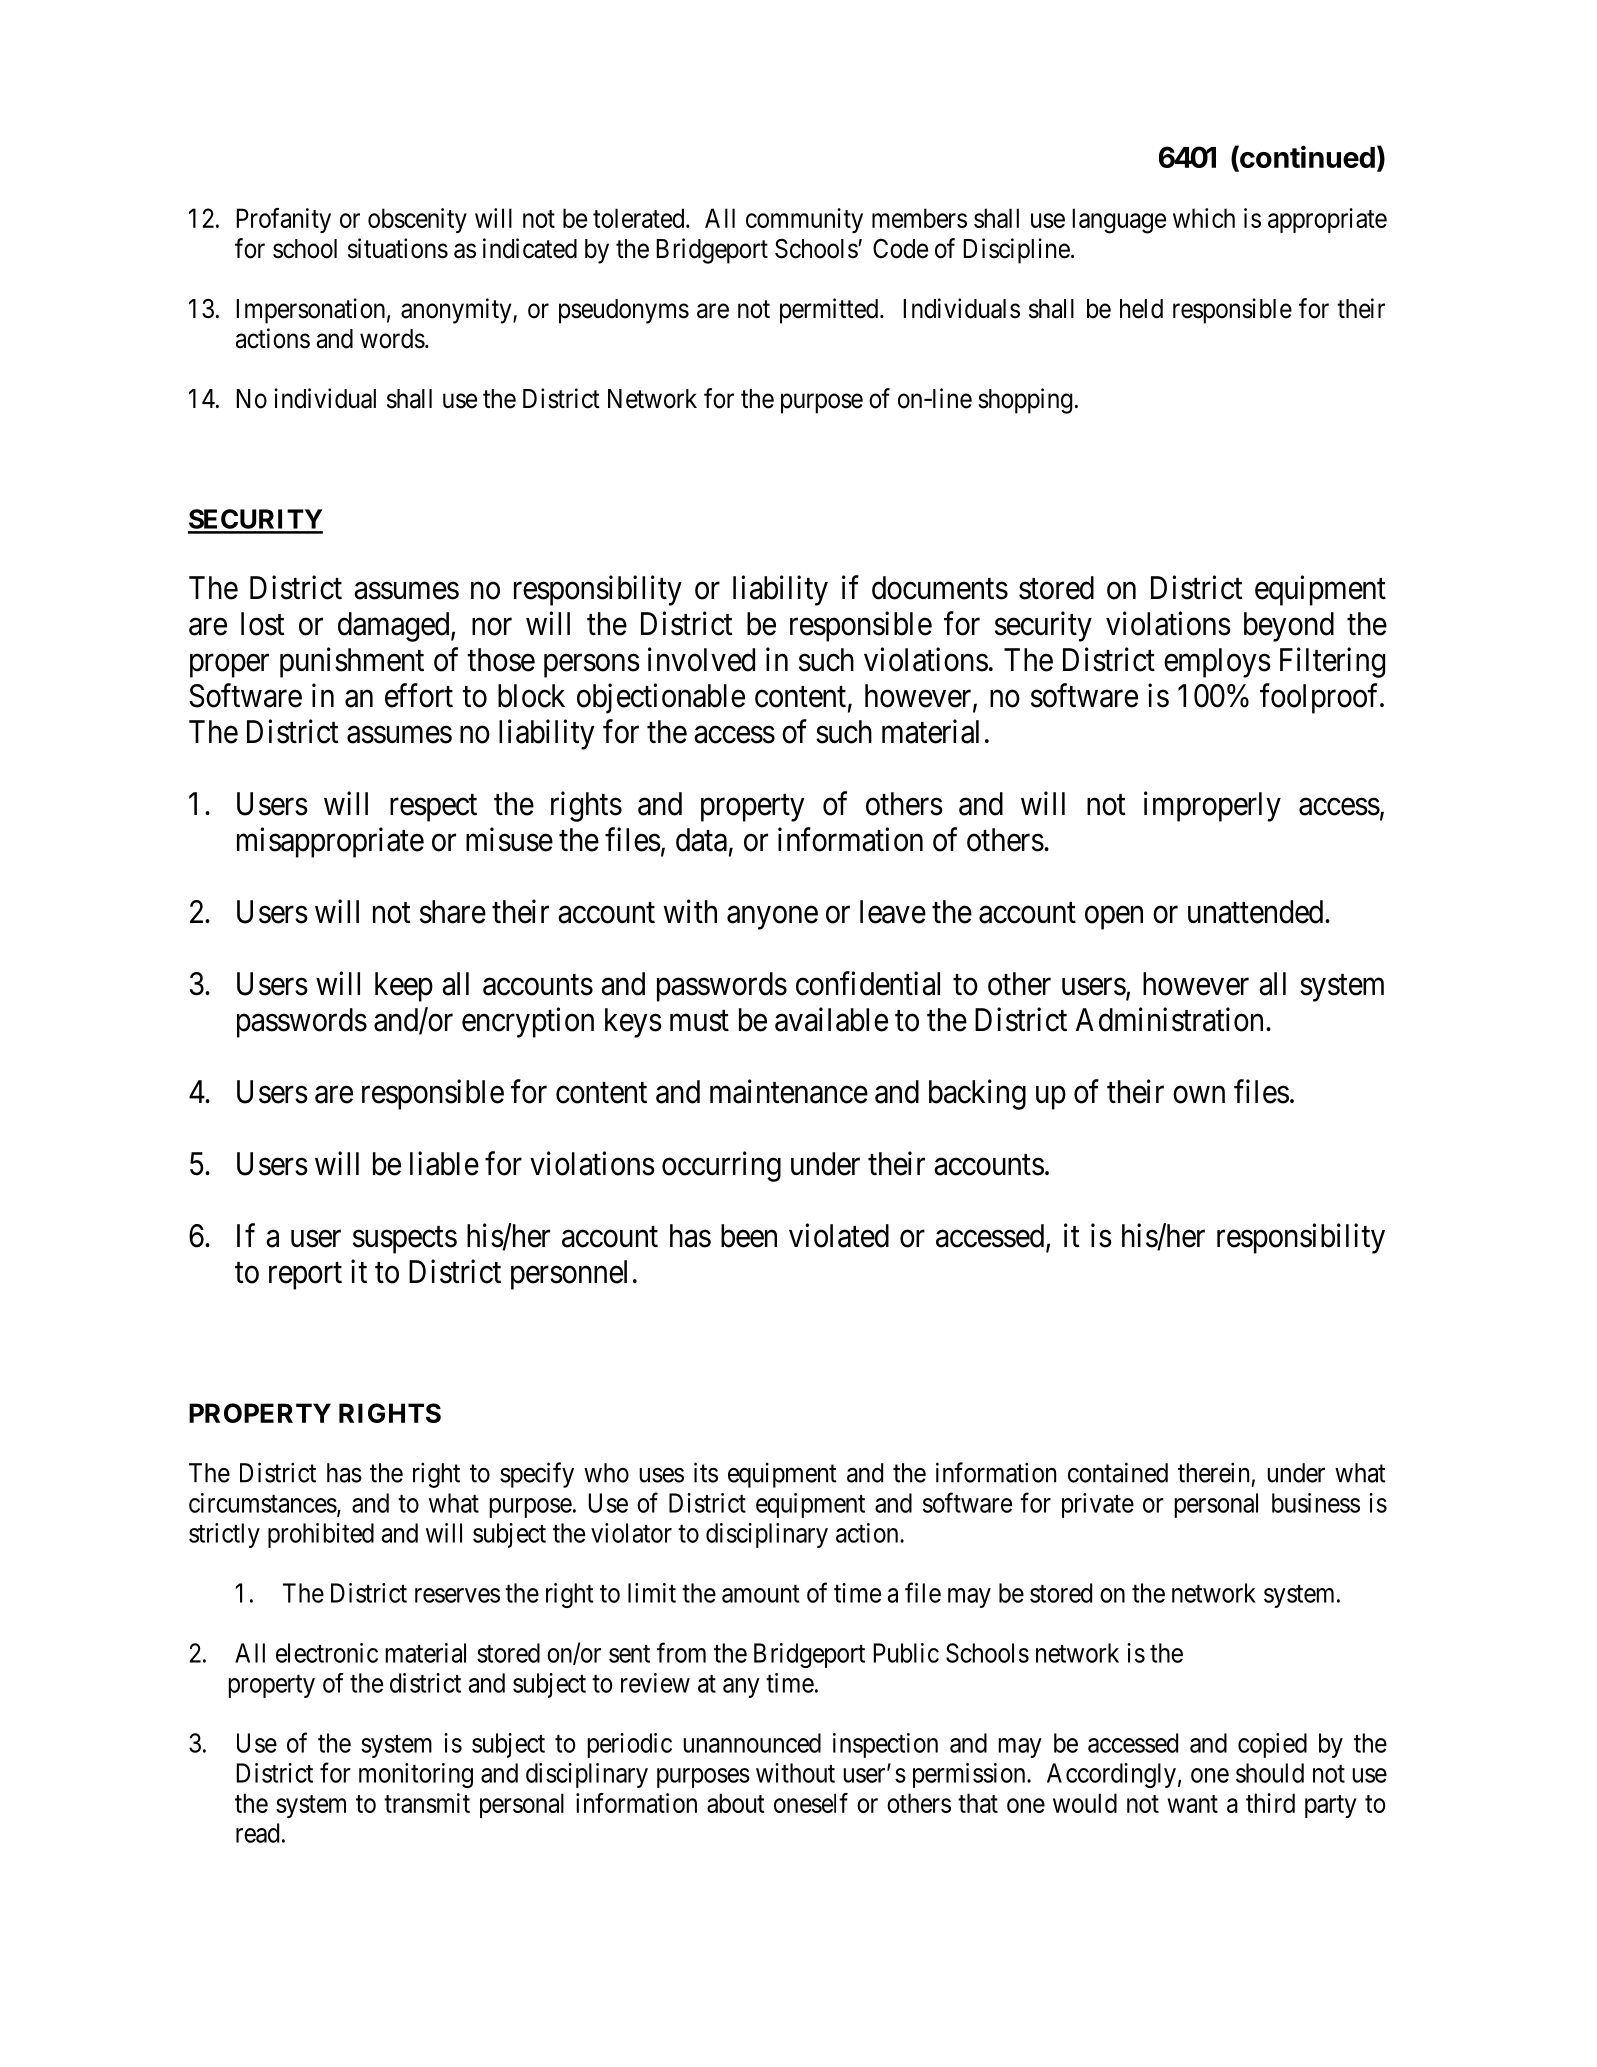  Describe the element at coordinates (701, 840) in the image. I see `data` at that location.
